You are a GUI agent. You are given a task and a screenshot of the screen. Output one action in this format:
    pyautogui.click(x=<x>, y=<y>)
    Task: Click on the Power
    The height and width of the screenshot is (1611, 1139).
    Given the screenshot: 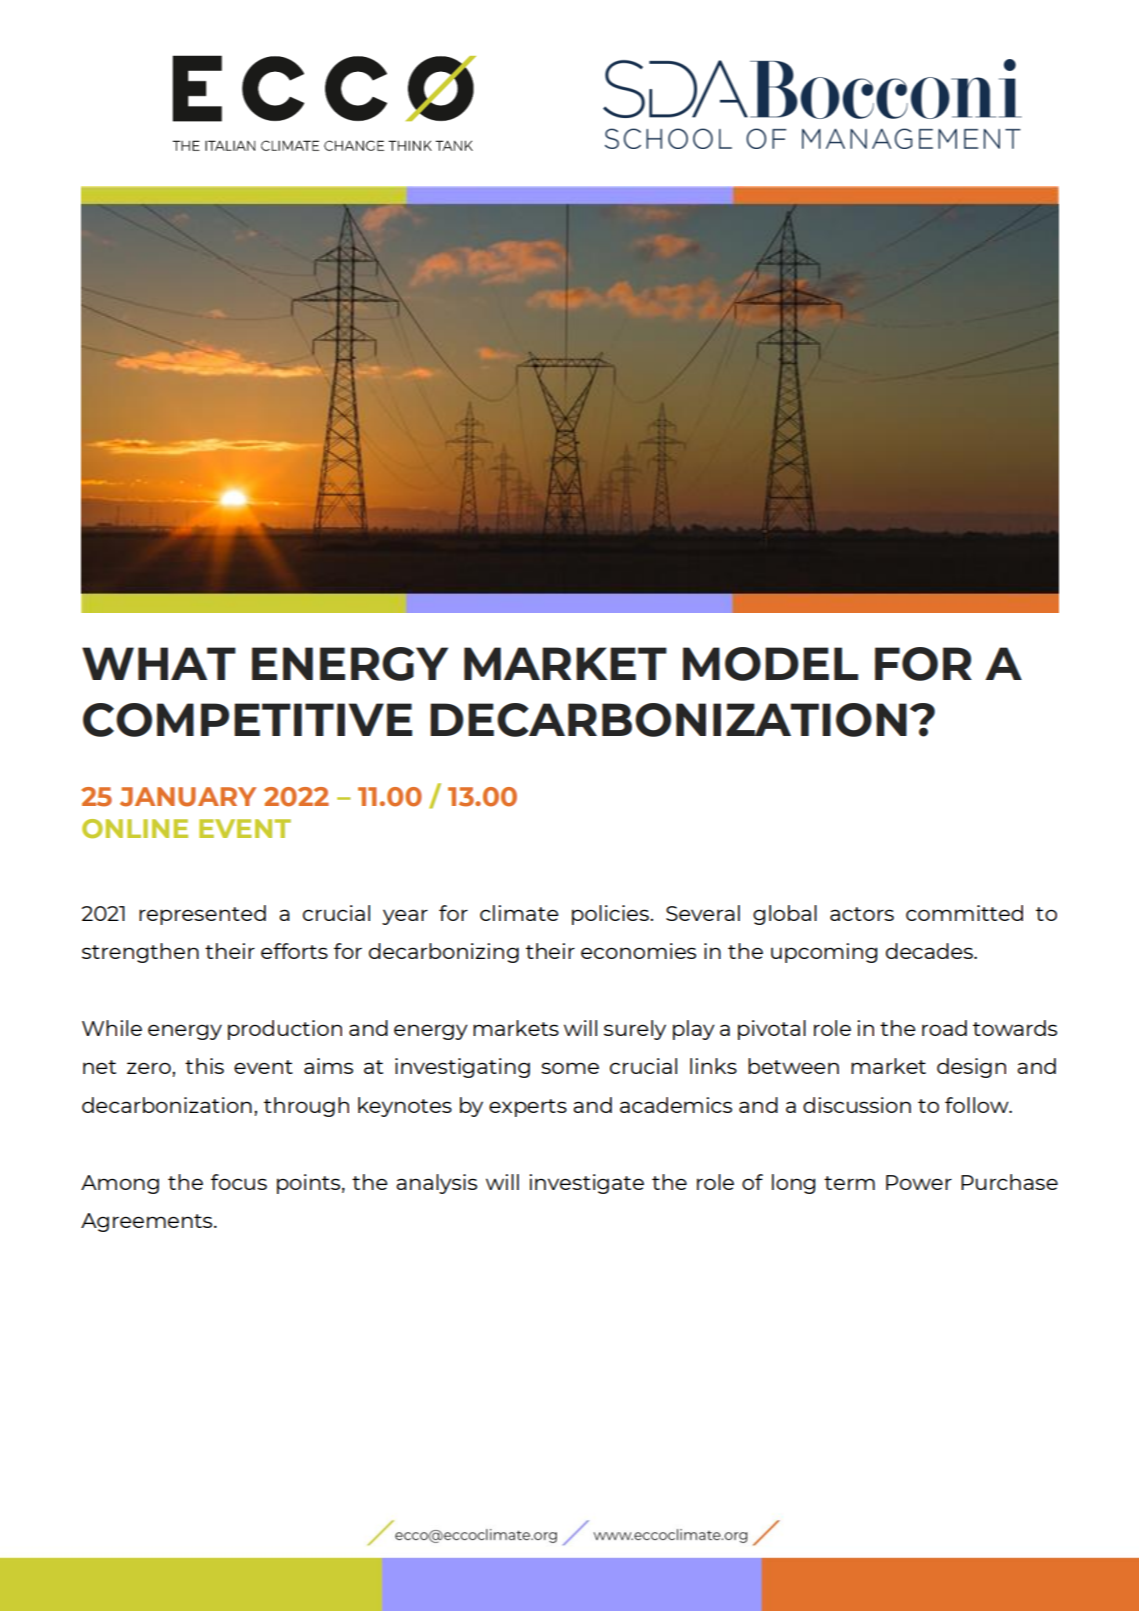 What is the action you would take?
    pyautogui.click(x=919, y=1182)
